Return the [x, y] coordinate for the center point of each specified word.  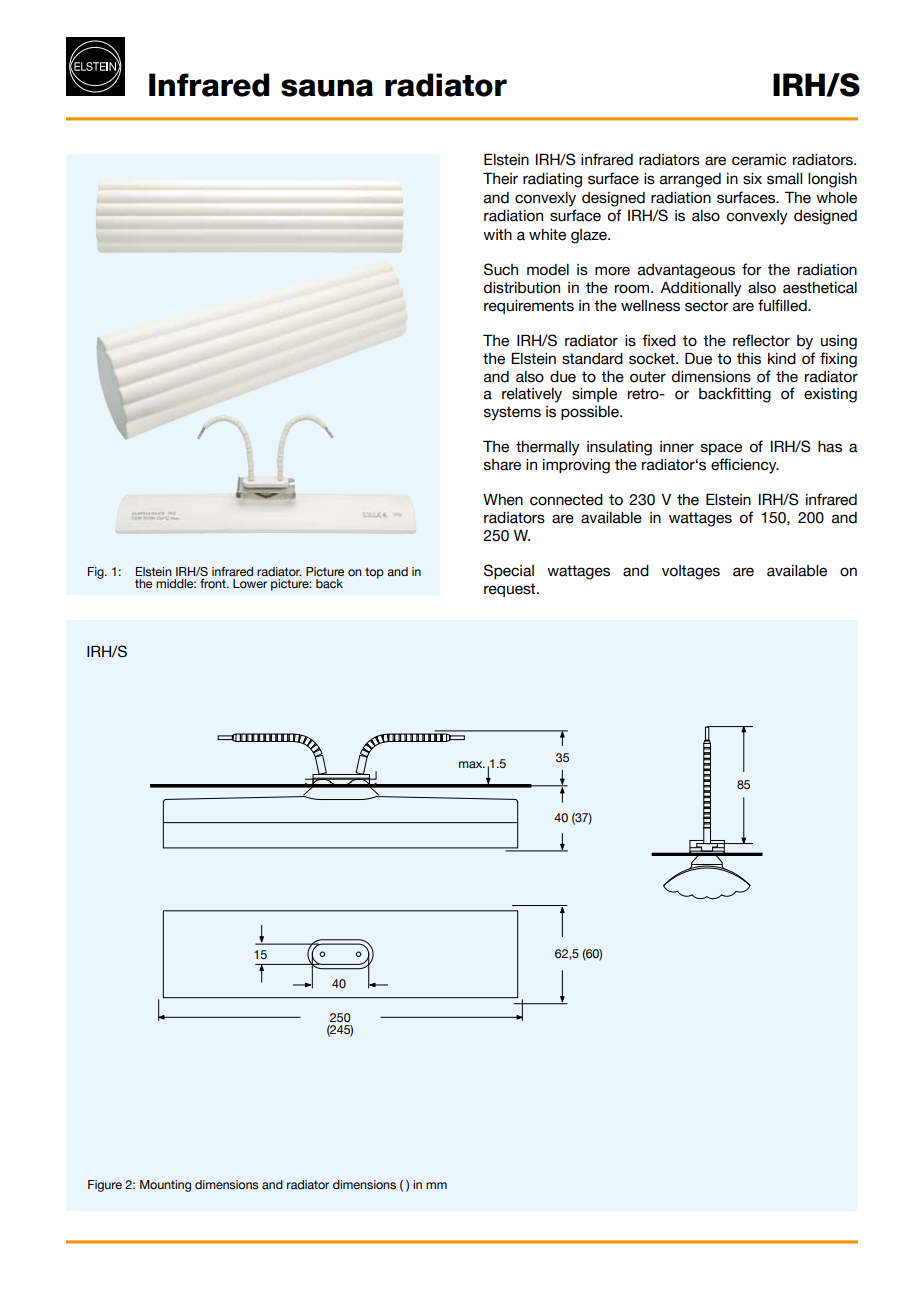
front [214, 583]
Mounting [165, 1186]
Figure [105, 1186]
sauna [327, 88]
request [511, 590]
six [752, 179]
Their [500, 178]
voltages [691, 572]
